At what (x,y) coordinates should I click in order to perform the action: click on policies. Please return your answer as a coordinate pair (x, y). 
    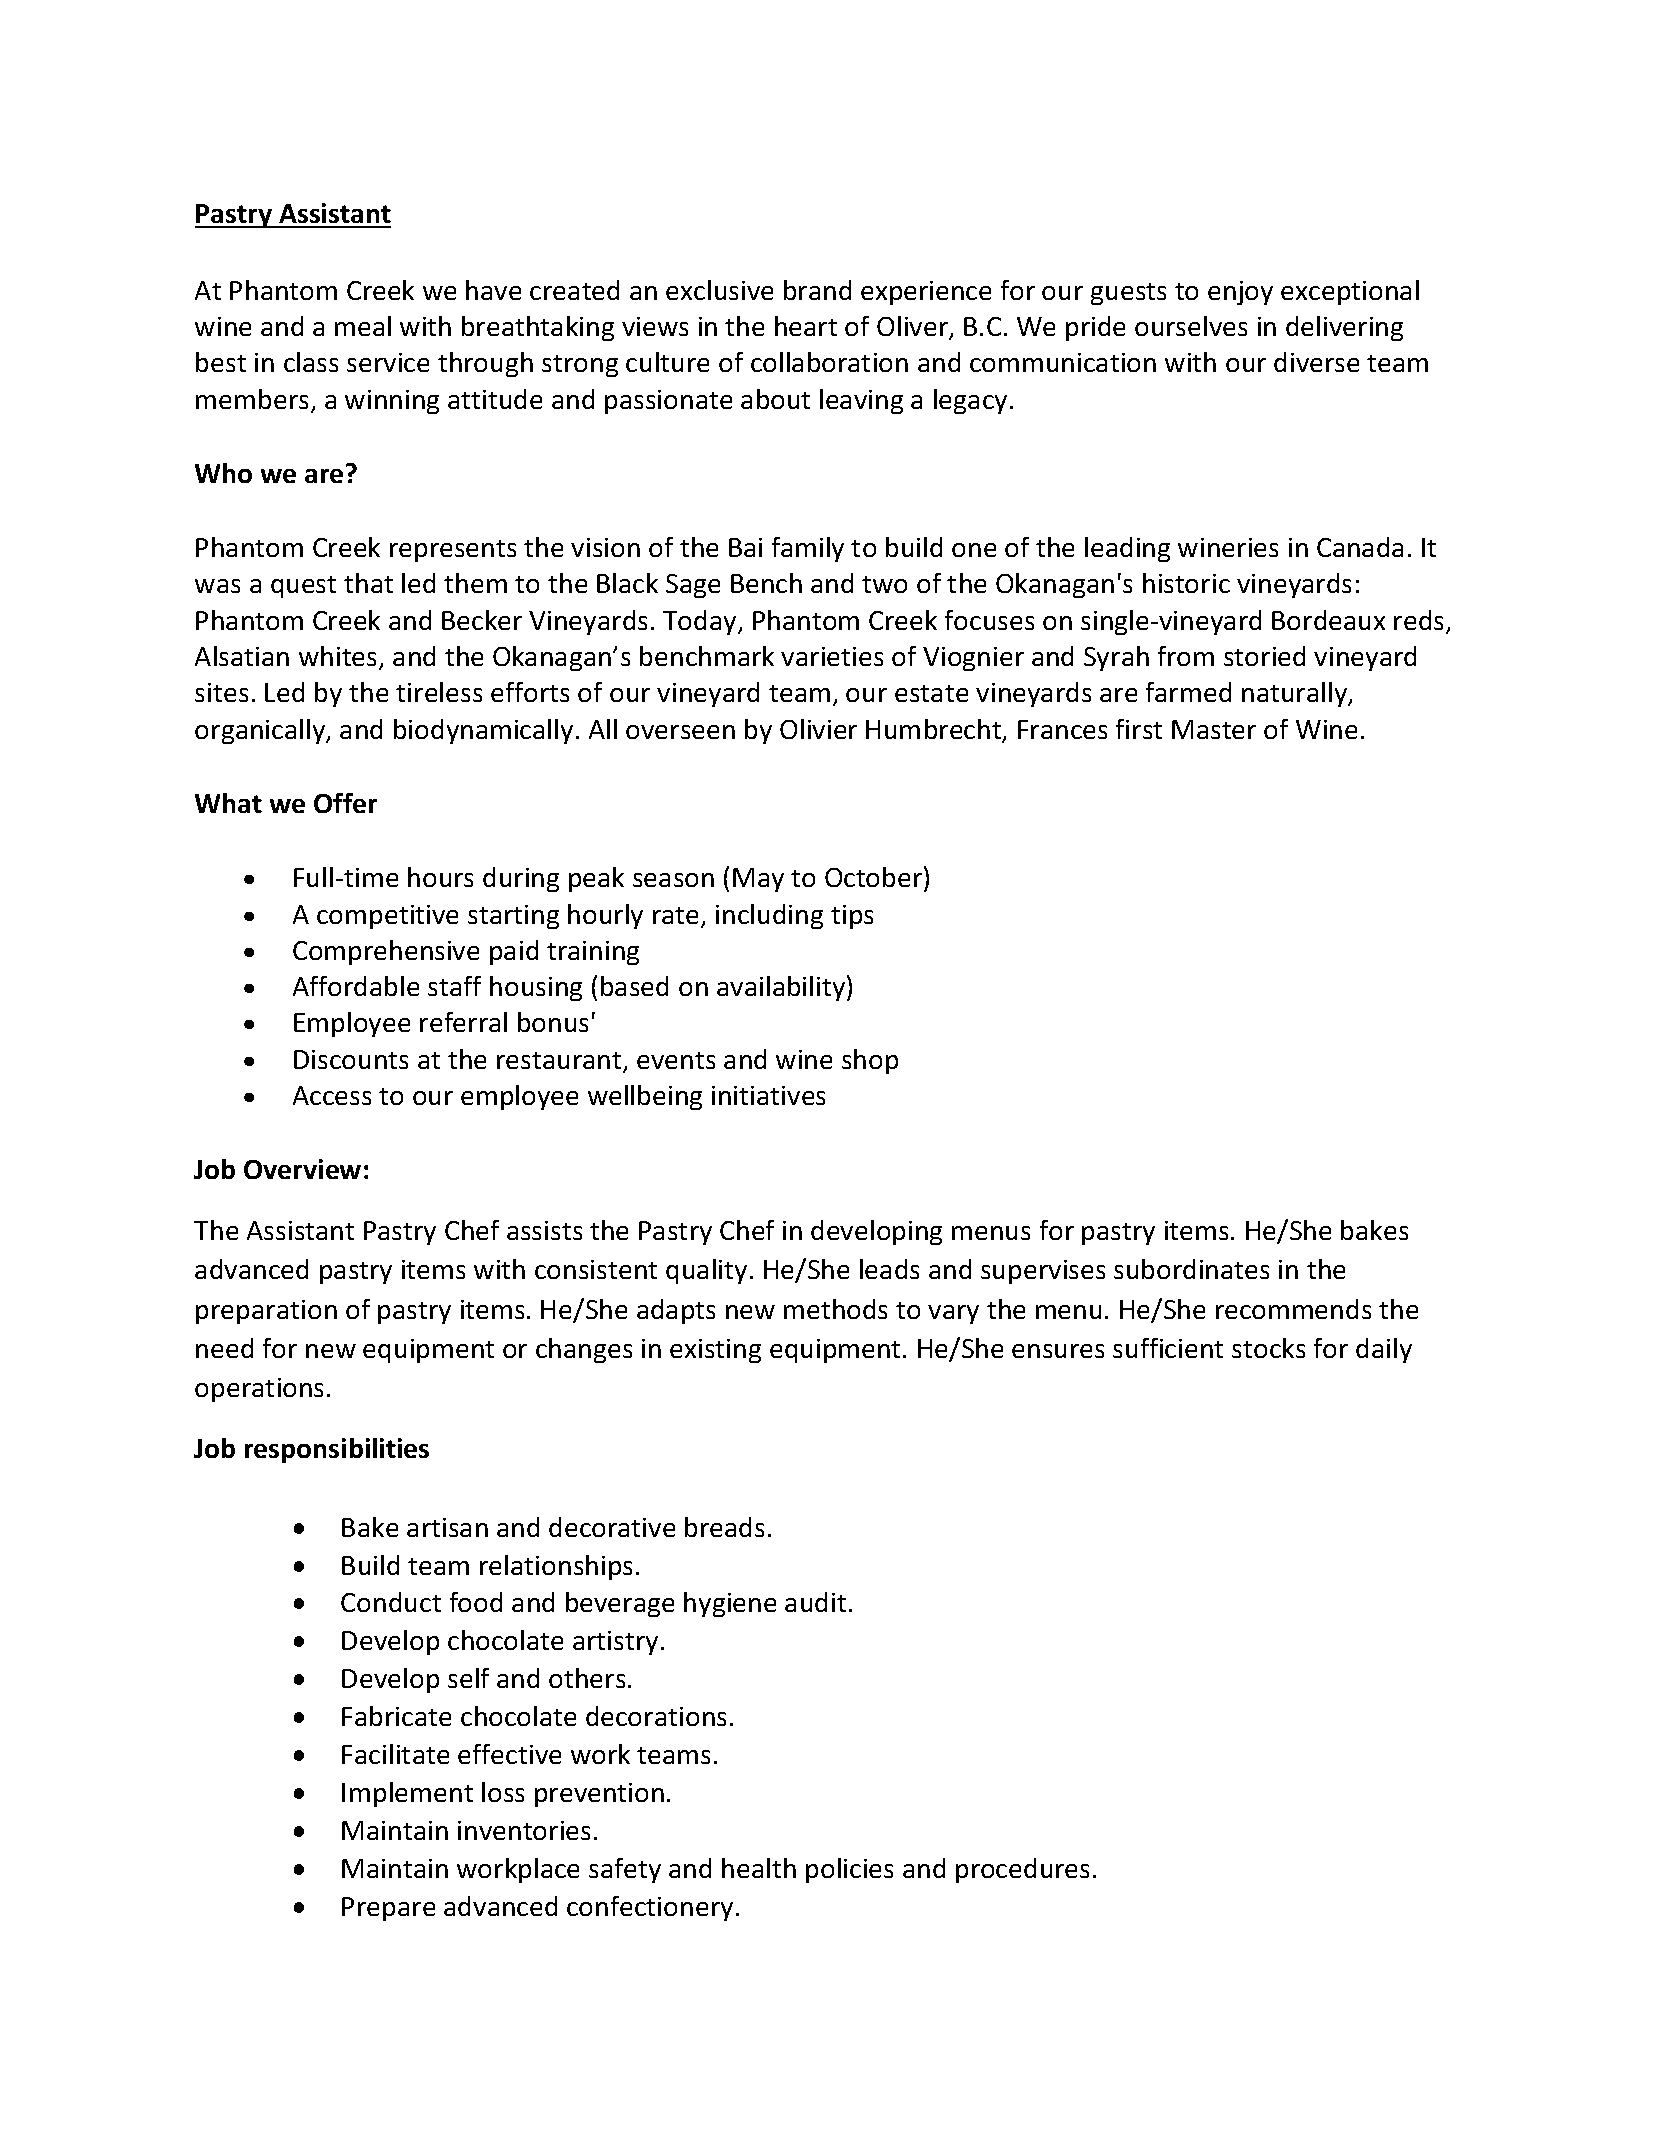
    Looking at the image, I should click on (849, 1870).
